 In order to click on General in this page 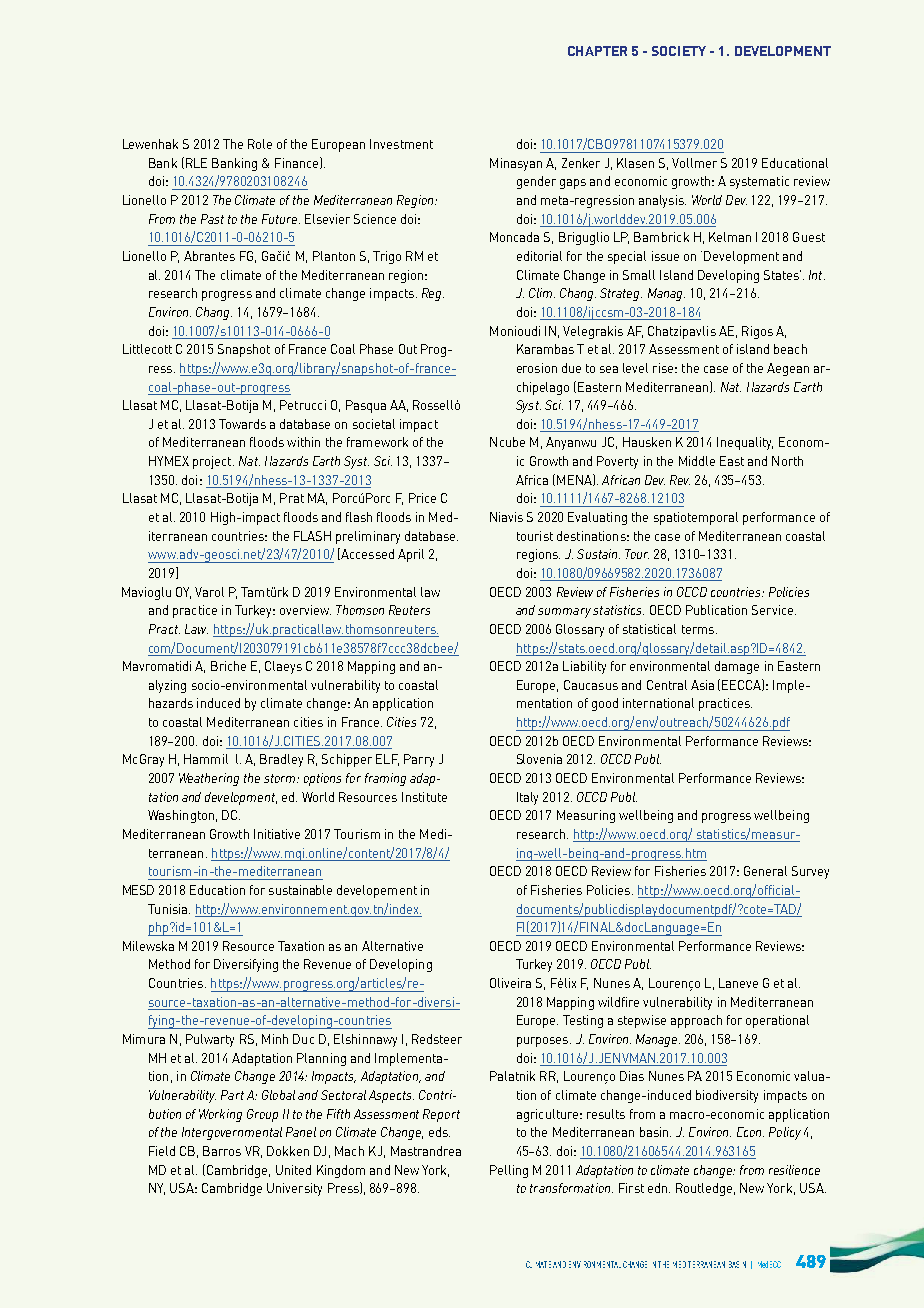, I will do `click(765, 871)`.
